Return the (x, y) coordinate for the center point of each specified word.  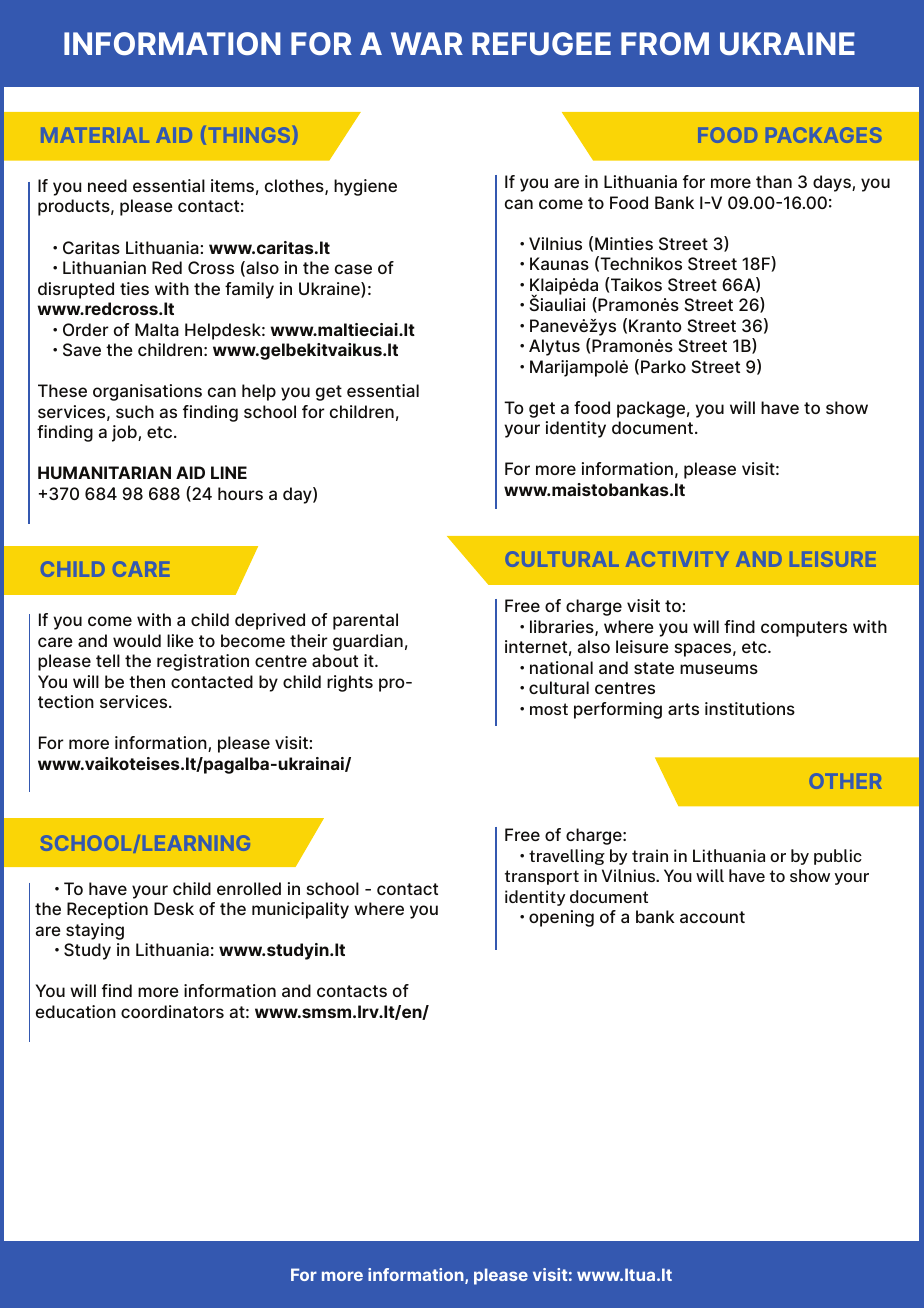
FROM (665, 43)
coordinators (172, 1011)
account (712, 917)
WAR (427, 43)
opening (561, 918)
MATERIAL (95, 135)
